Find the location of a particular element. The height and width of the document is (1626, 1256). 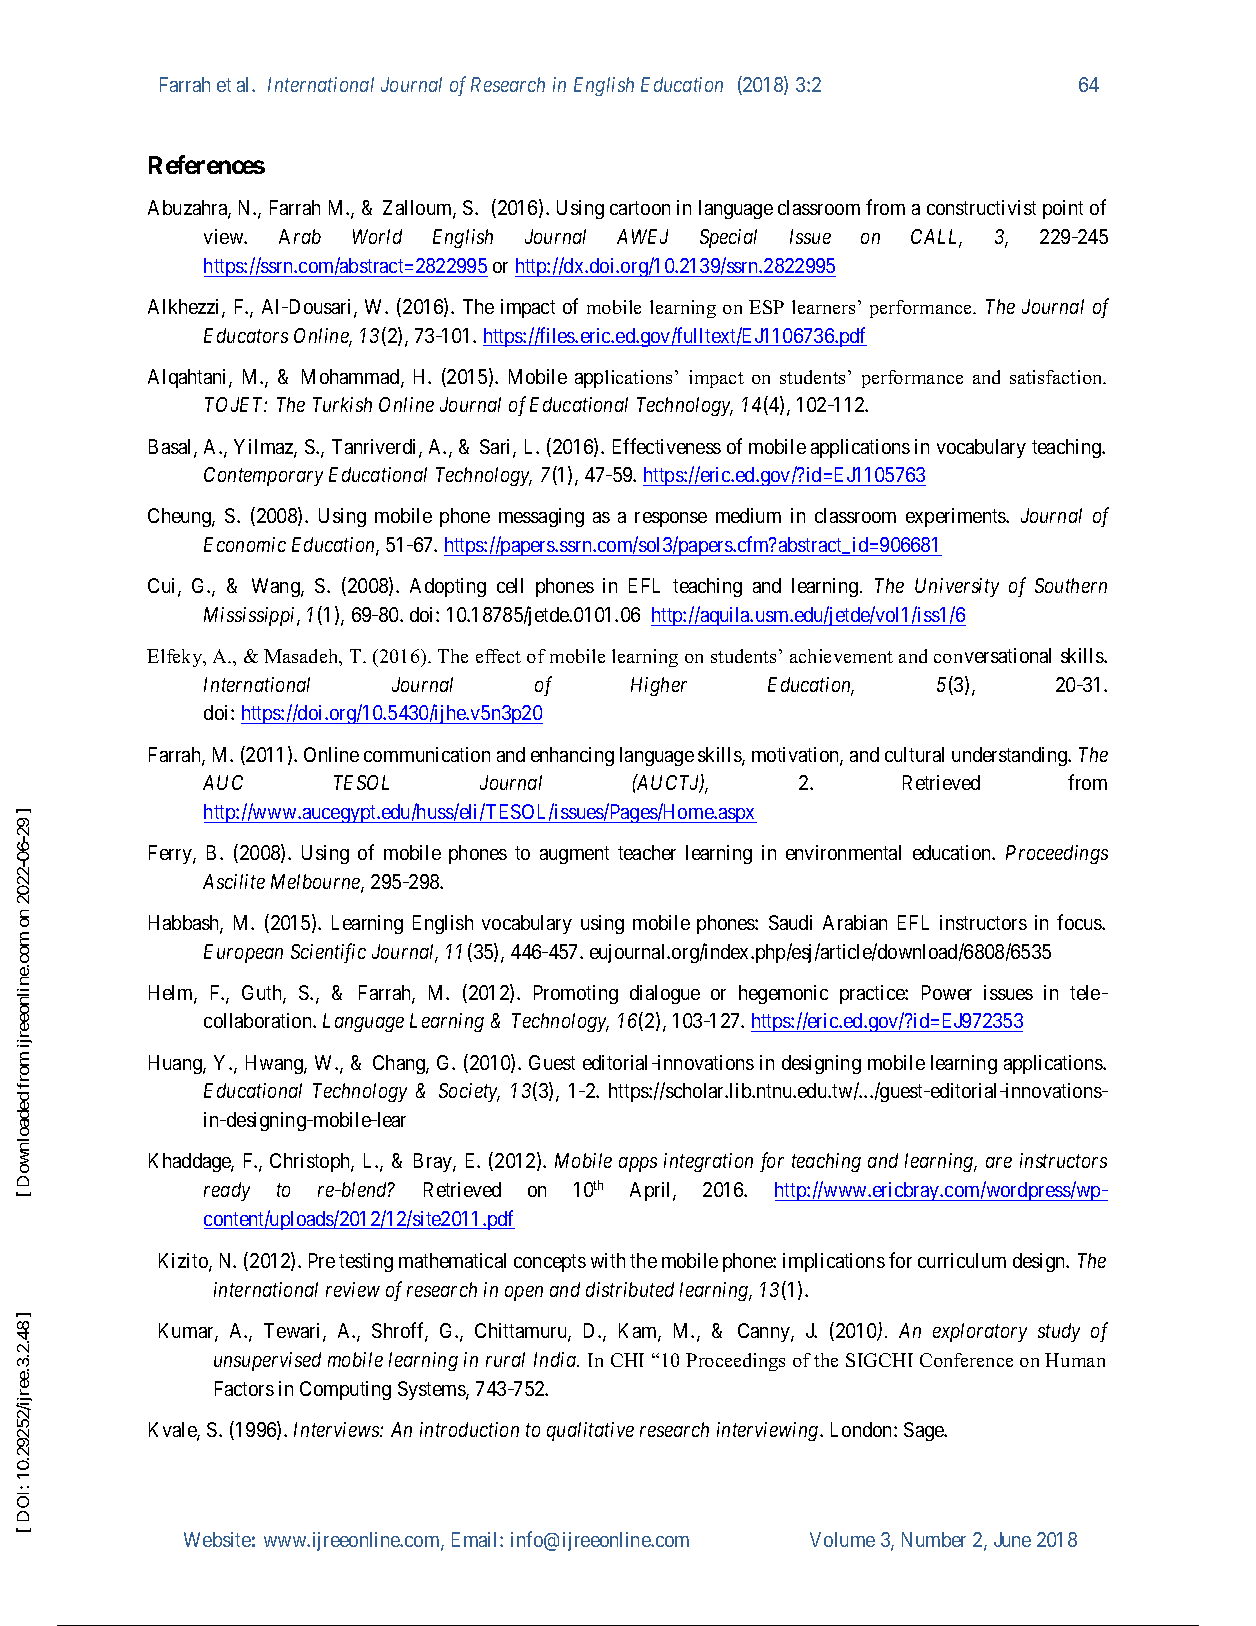

World is located at coordinates (377, 236).
